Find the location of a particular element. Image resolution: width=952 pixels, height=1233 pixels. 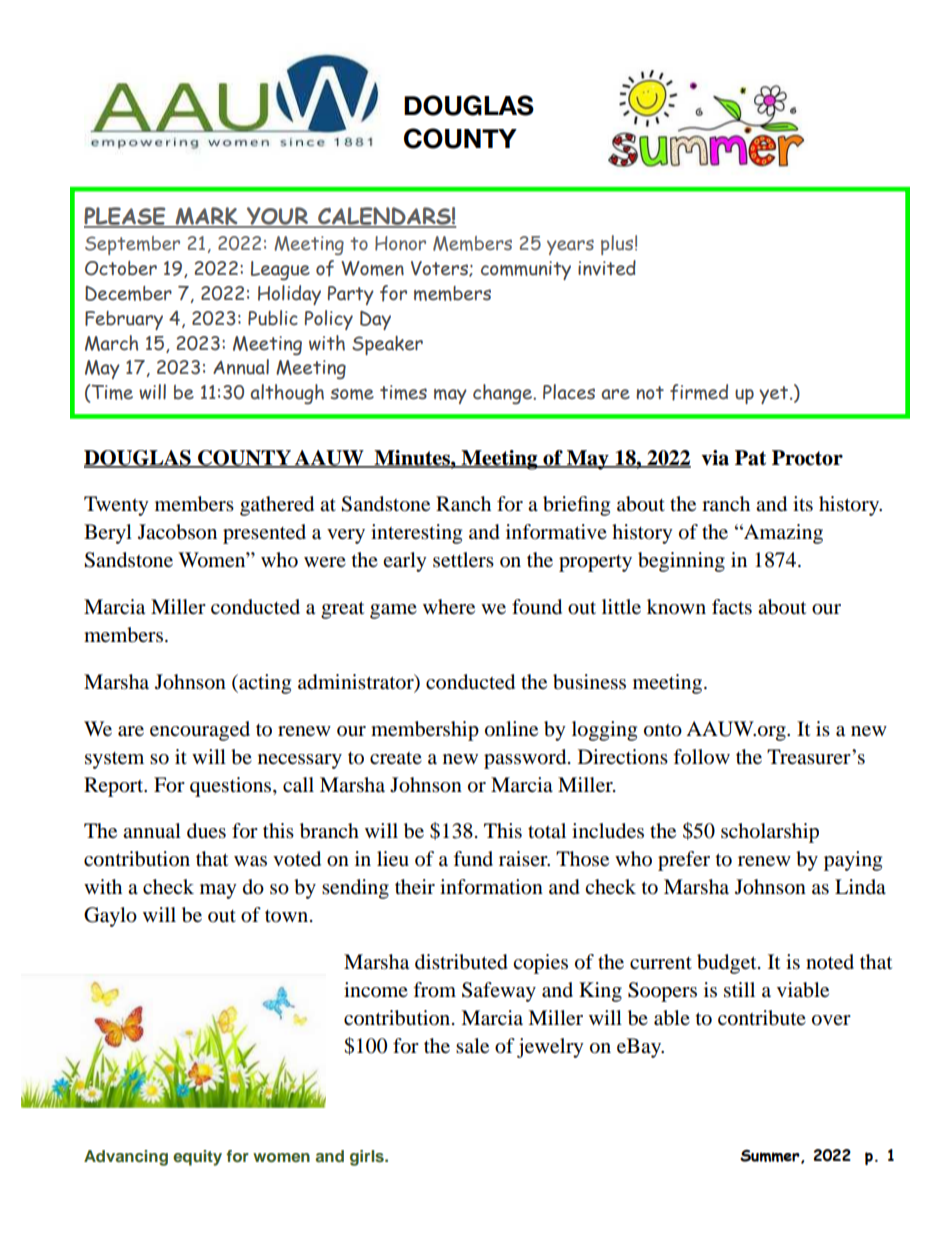

budget is located at coordinates (728, 964).
